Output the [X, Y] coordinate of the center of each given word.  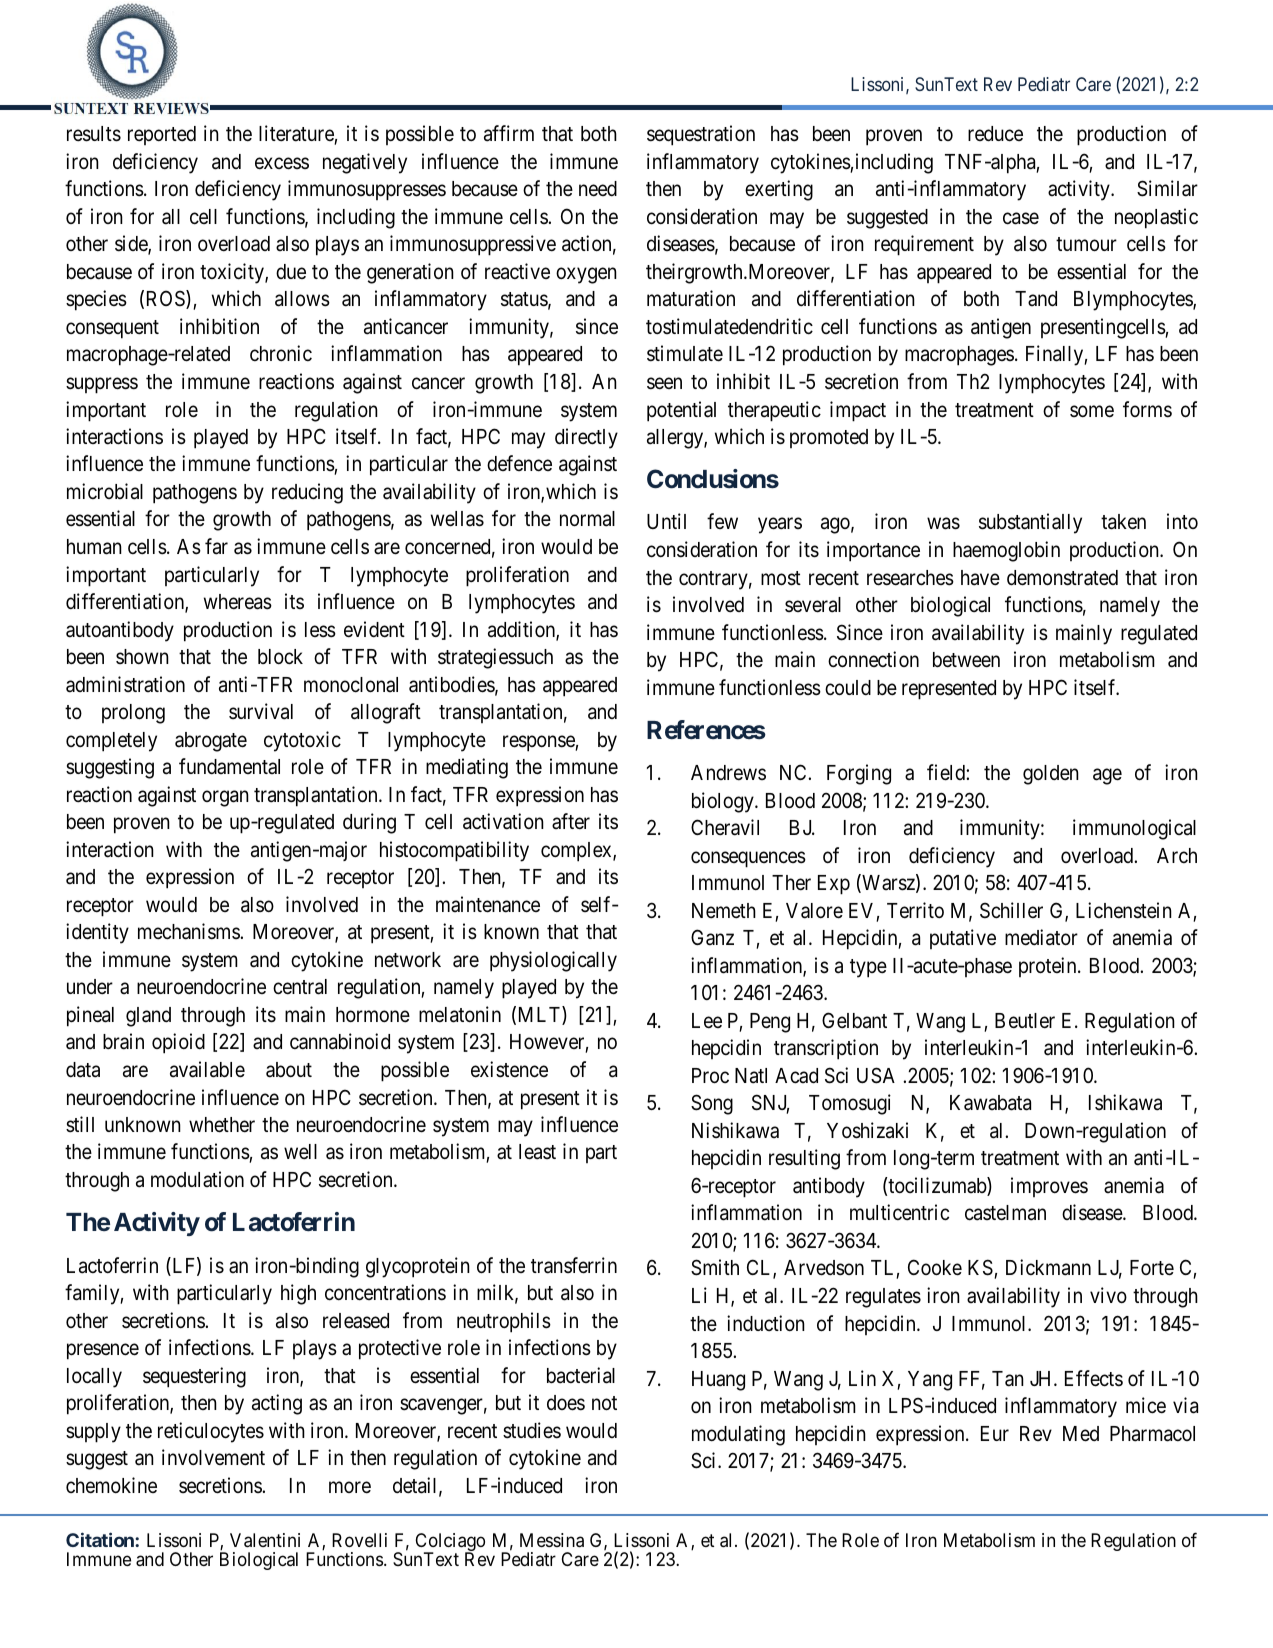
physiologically [553, 961]
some [1092, 411]
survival [261, 711]
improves [1049, 1187]
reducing [307, 493]
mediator [1041, 937]
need [598, 189]
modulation [197, 1179]
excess [282, 163]
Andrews [728, 773]
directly [586, 438]
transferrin [574, 1265]
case [1021, 218]
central [300, 987]
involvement [213, 1457]
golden [1051, 775]
